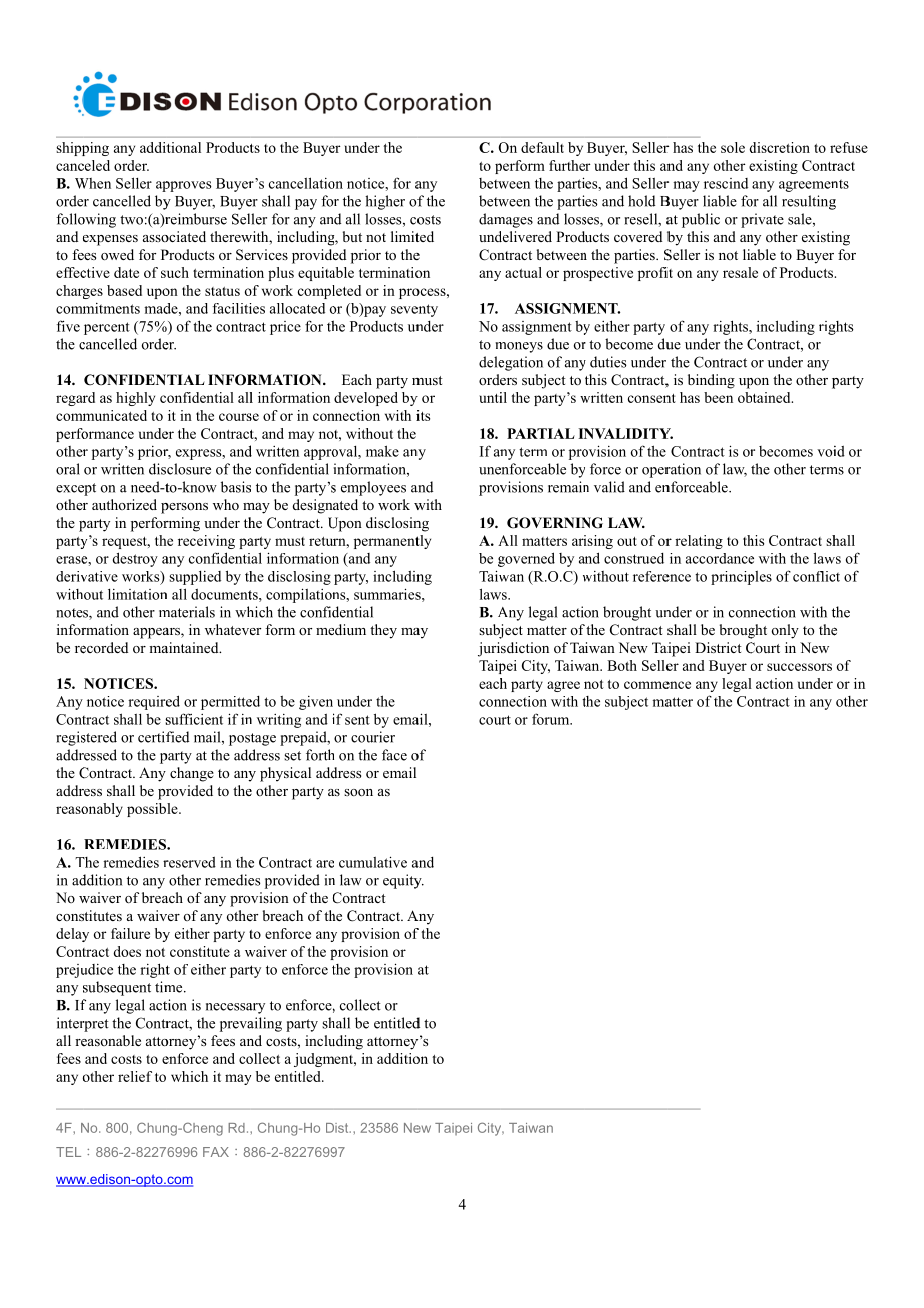 This page has height=1308, width=924. What do you see at coordinates (135, 1076) in the page?
I see `relief` at bounding box center [135, 1076].
